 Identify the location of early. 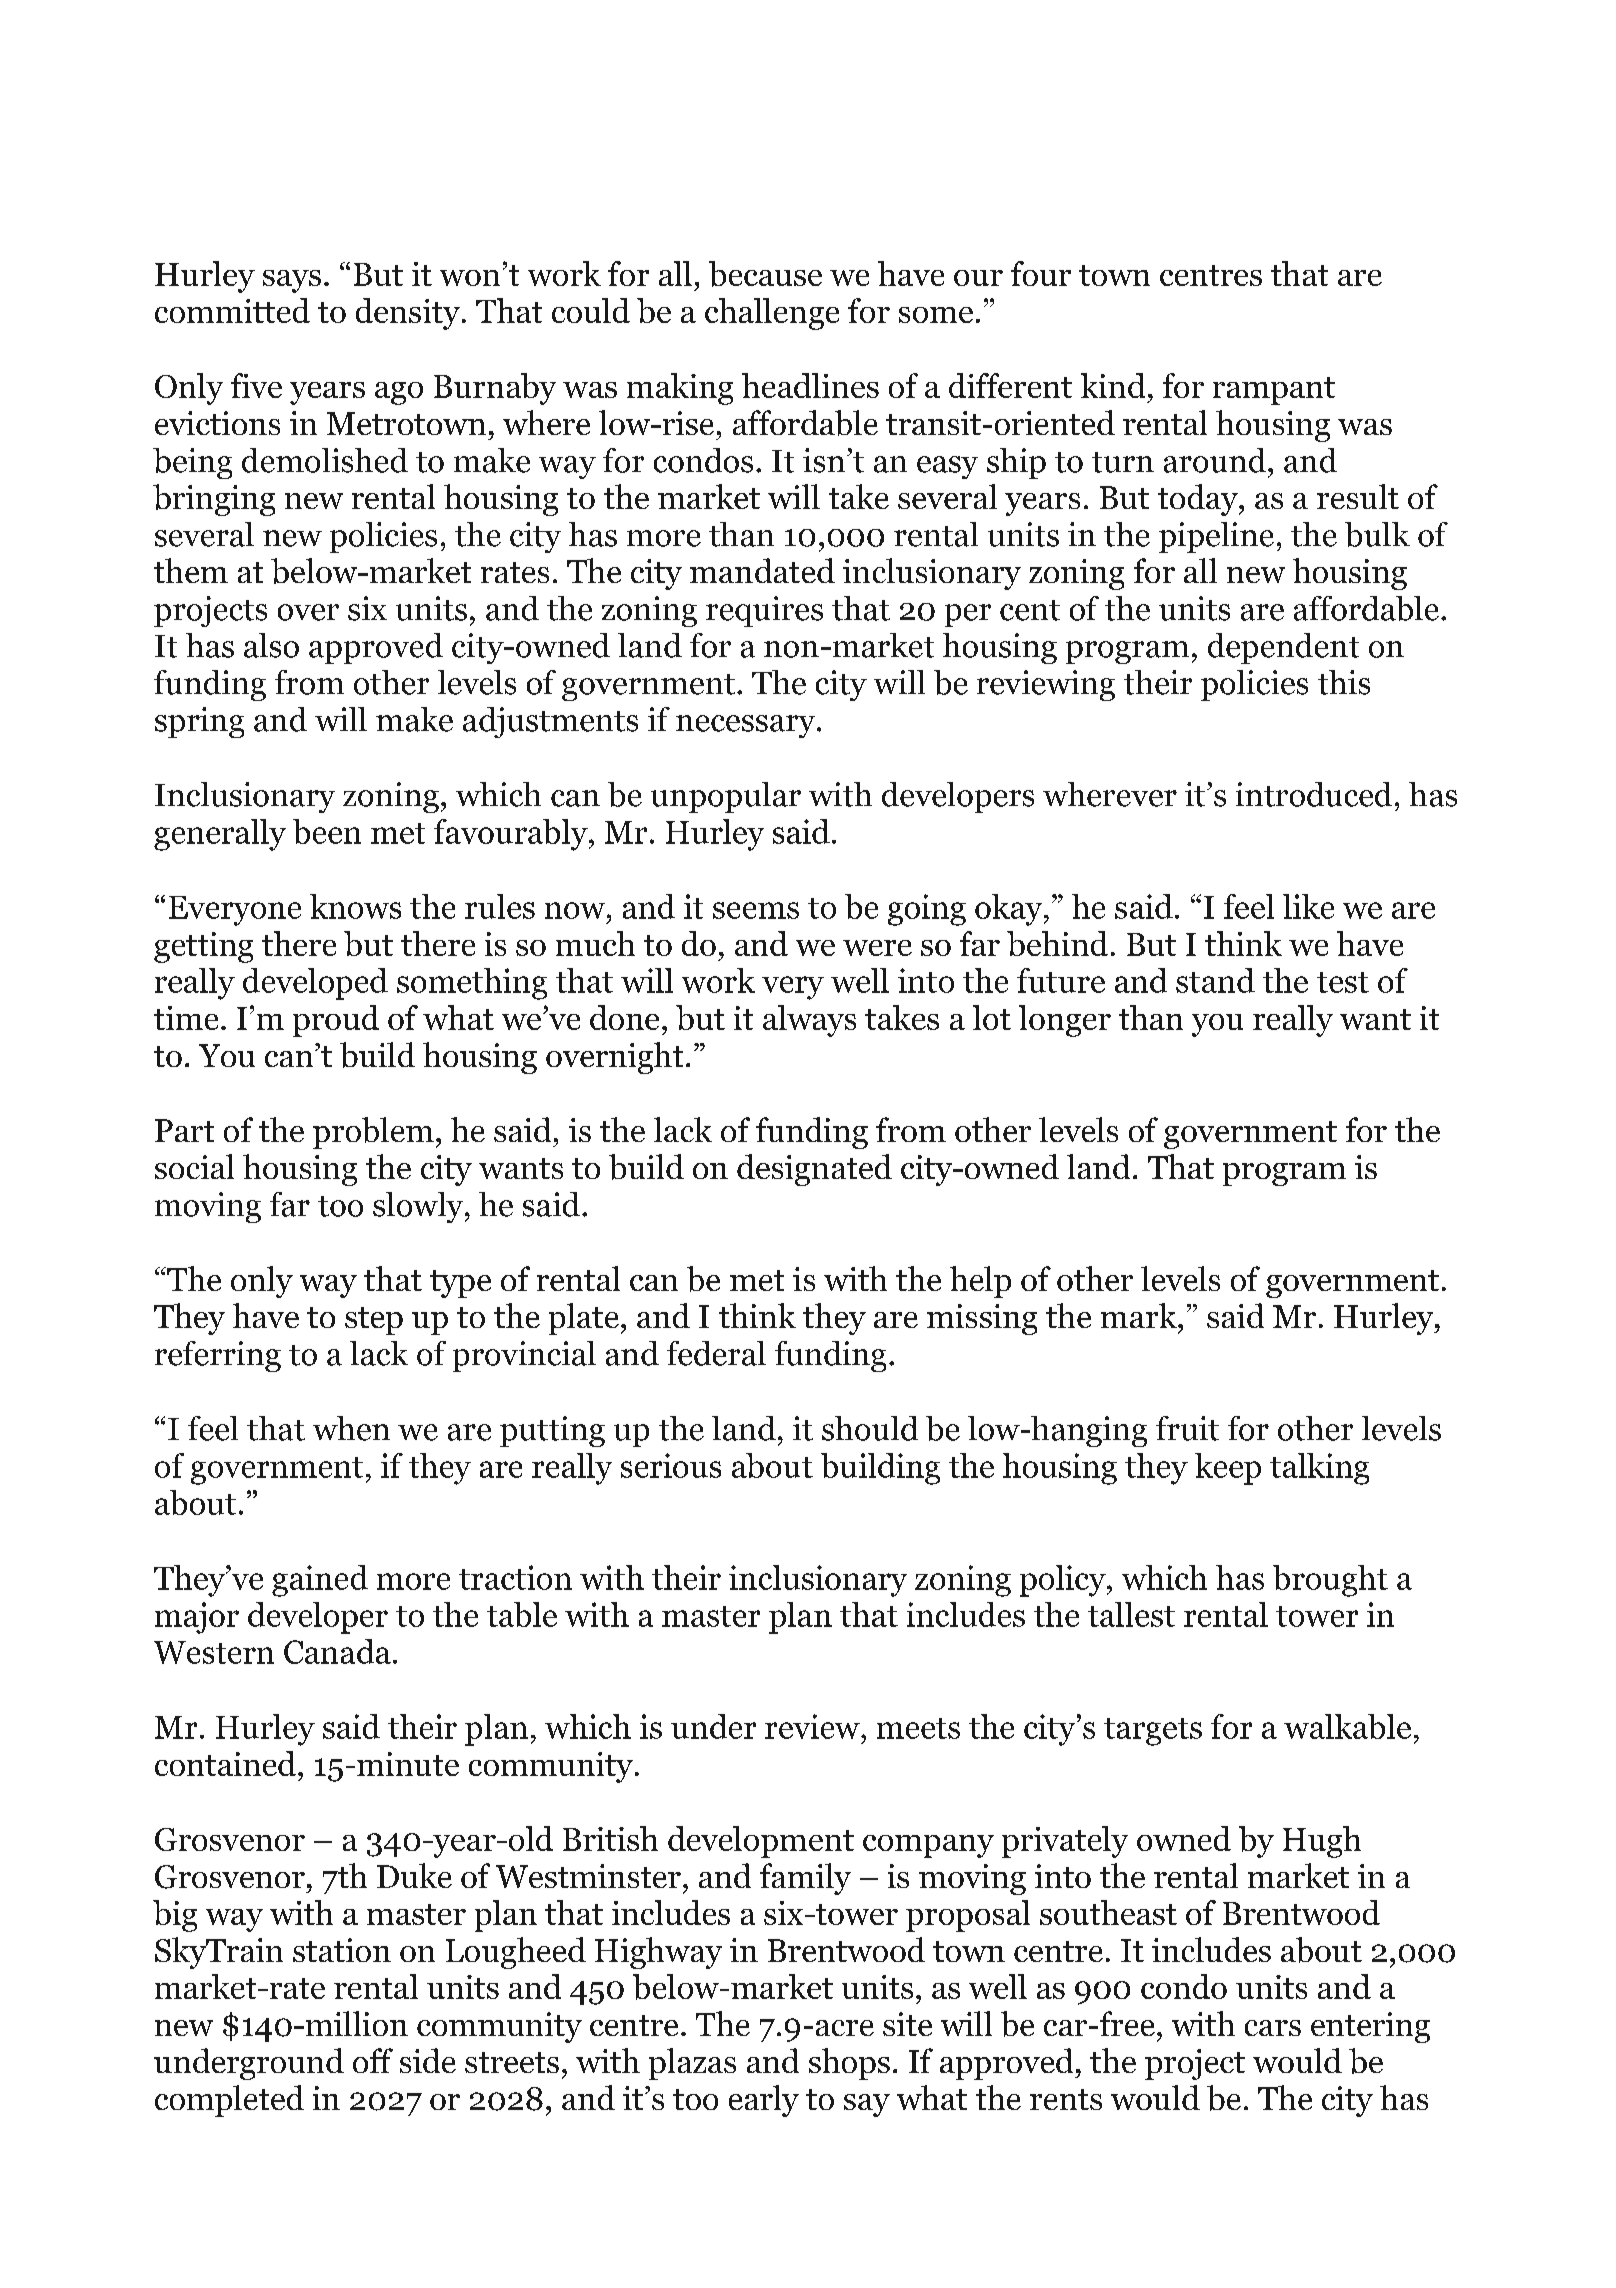
(764, 2101).
